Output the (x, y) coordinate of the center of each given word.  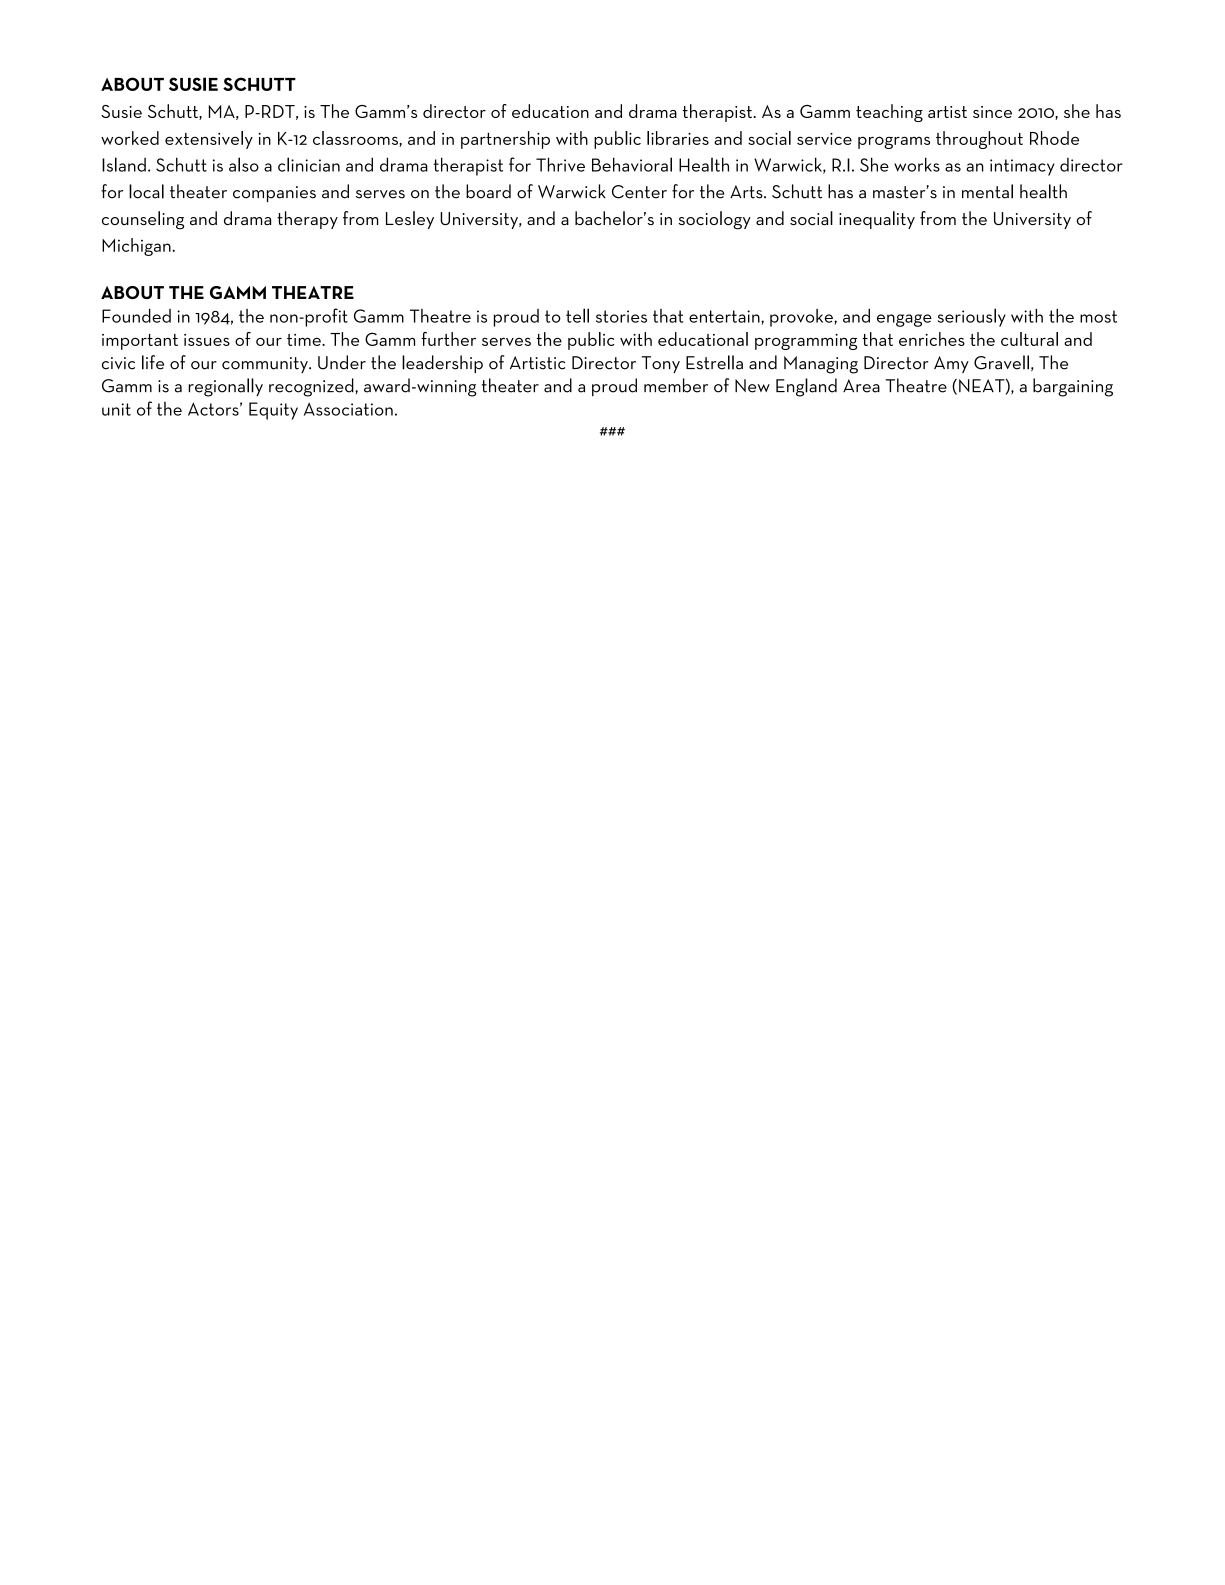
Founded (136, 316)
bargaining (1073, 387)
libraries (678, 138)
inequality (877, 220)
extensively (209, 140)
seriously (972, 317)
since (992, 112)
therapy (307, 220)
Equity (273, 411)
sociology (714, 220)
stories (621, 316)
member (676, 385)
